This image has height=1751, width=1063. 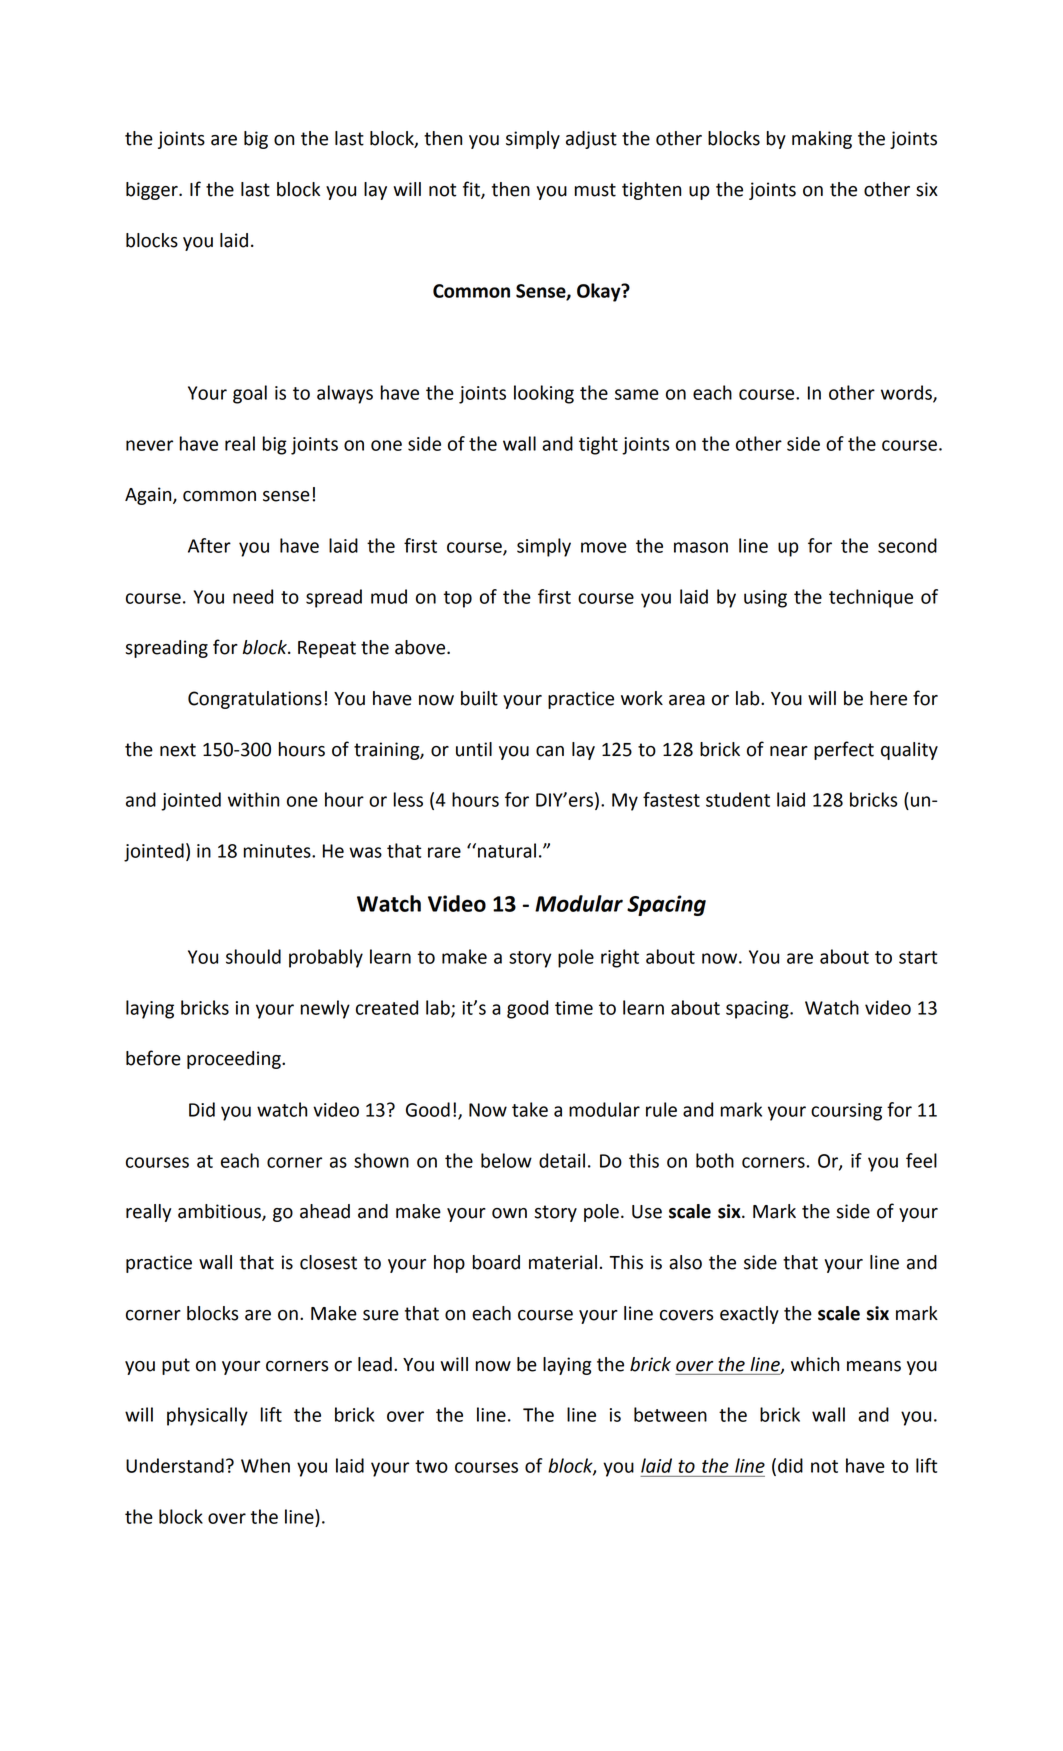 What do you see at coordinates (431, 1466) in the image?
I see `two` at bounding box center [431, 1466].
